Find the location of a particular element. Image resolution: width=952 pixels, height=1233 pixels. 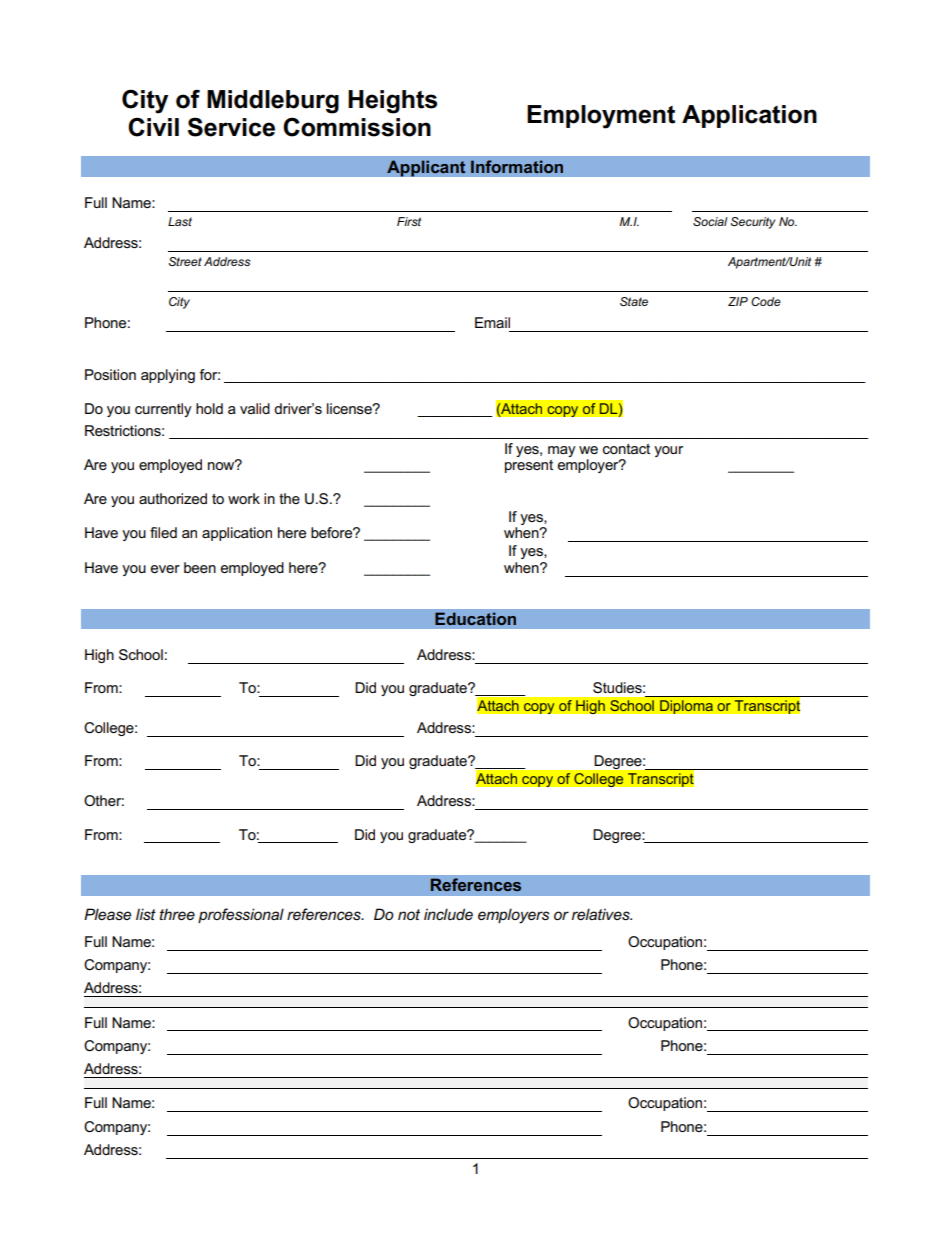

Civil is located at coordinates (153, 127).
